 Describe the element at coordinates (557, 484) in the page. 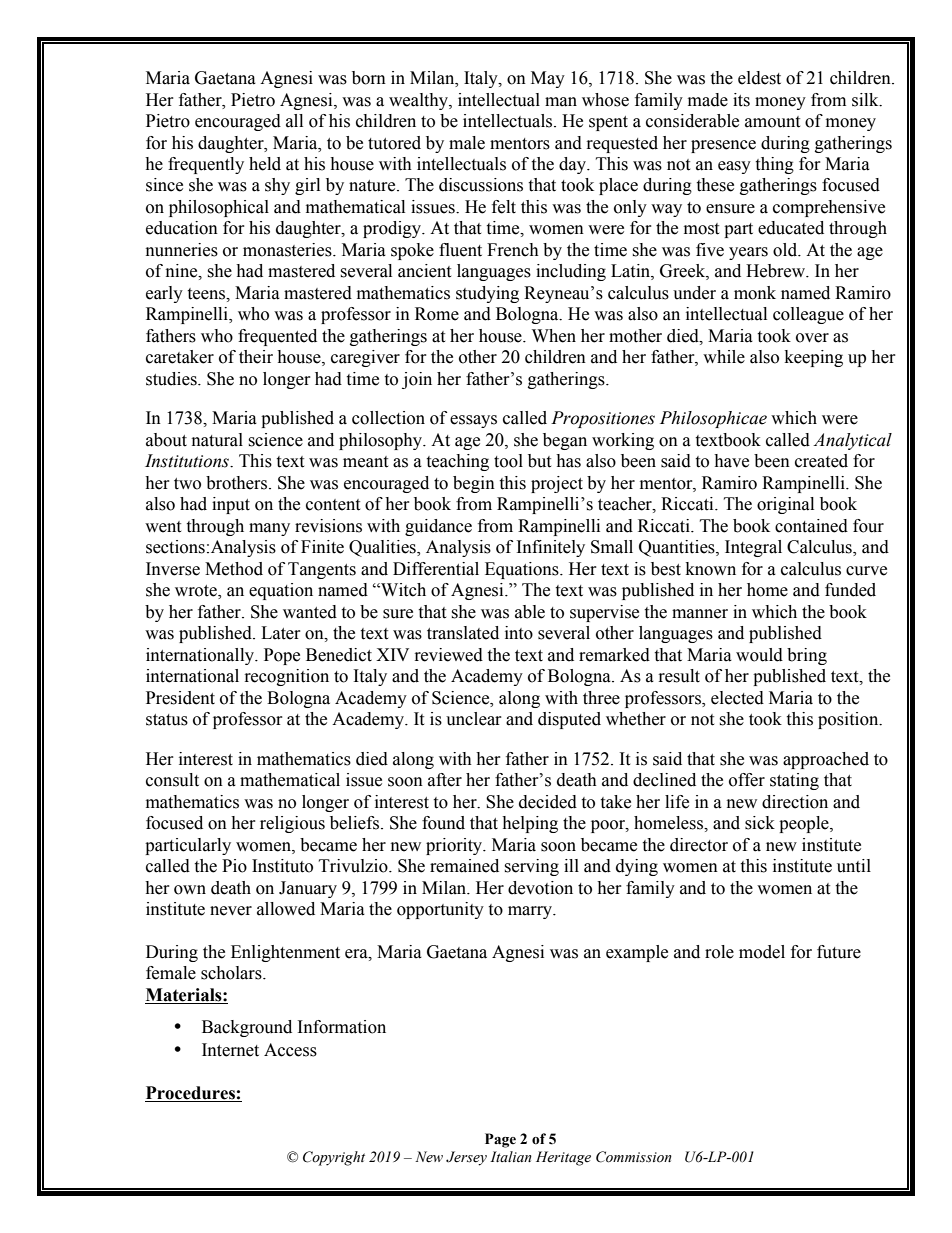

I see `project` at that location.
